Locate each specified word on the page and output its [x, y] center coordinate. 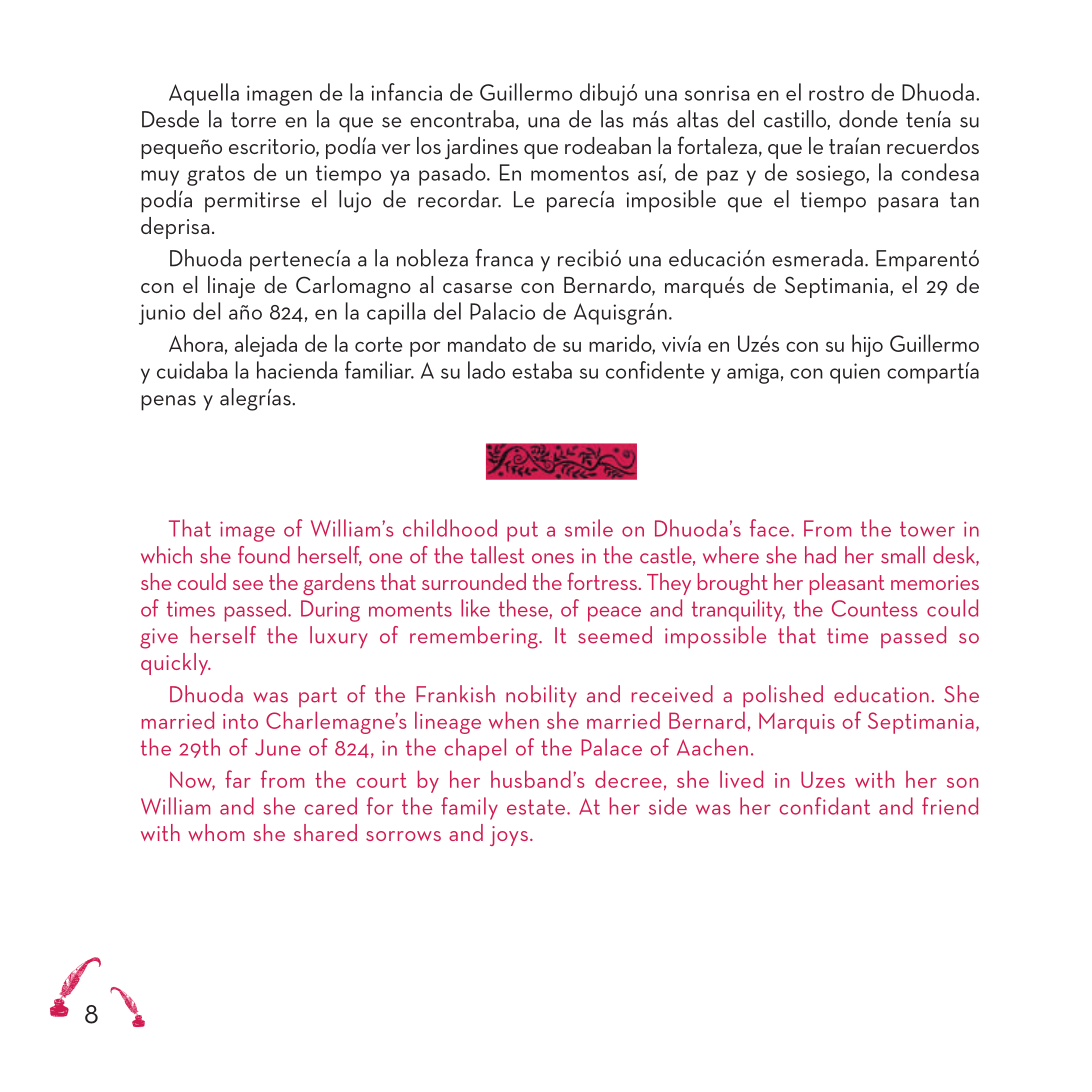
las [612, 119]
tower [927, 529]
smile [589, 528]
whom [216, 832]
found [264, 555]
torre [253, 120]
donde [868, 119]
